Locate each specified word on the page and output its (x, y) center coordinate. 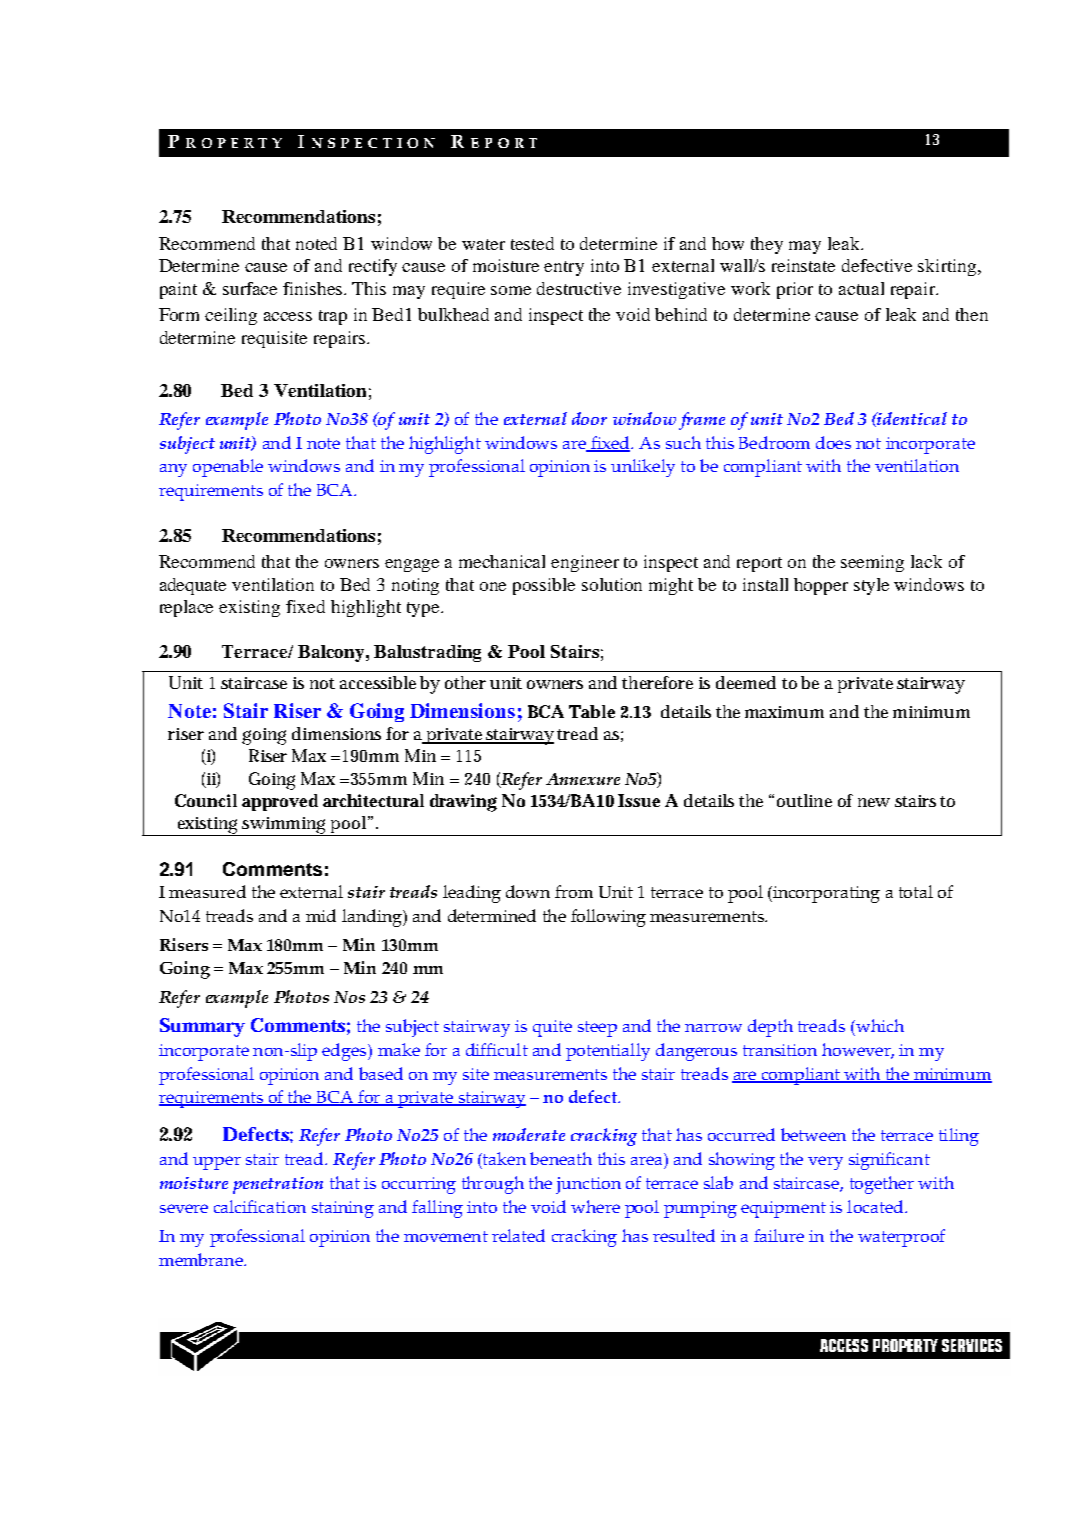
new (874, 802)
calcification (260, 1206)
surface (250, 288)
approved (280, 802)
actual (861, 288)
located (876, 1206)
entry (564, 268)
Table (592, 711)
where (595, 1206)
